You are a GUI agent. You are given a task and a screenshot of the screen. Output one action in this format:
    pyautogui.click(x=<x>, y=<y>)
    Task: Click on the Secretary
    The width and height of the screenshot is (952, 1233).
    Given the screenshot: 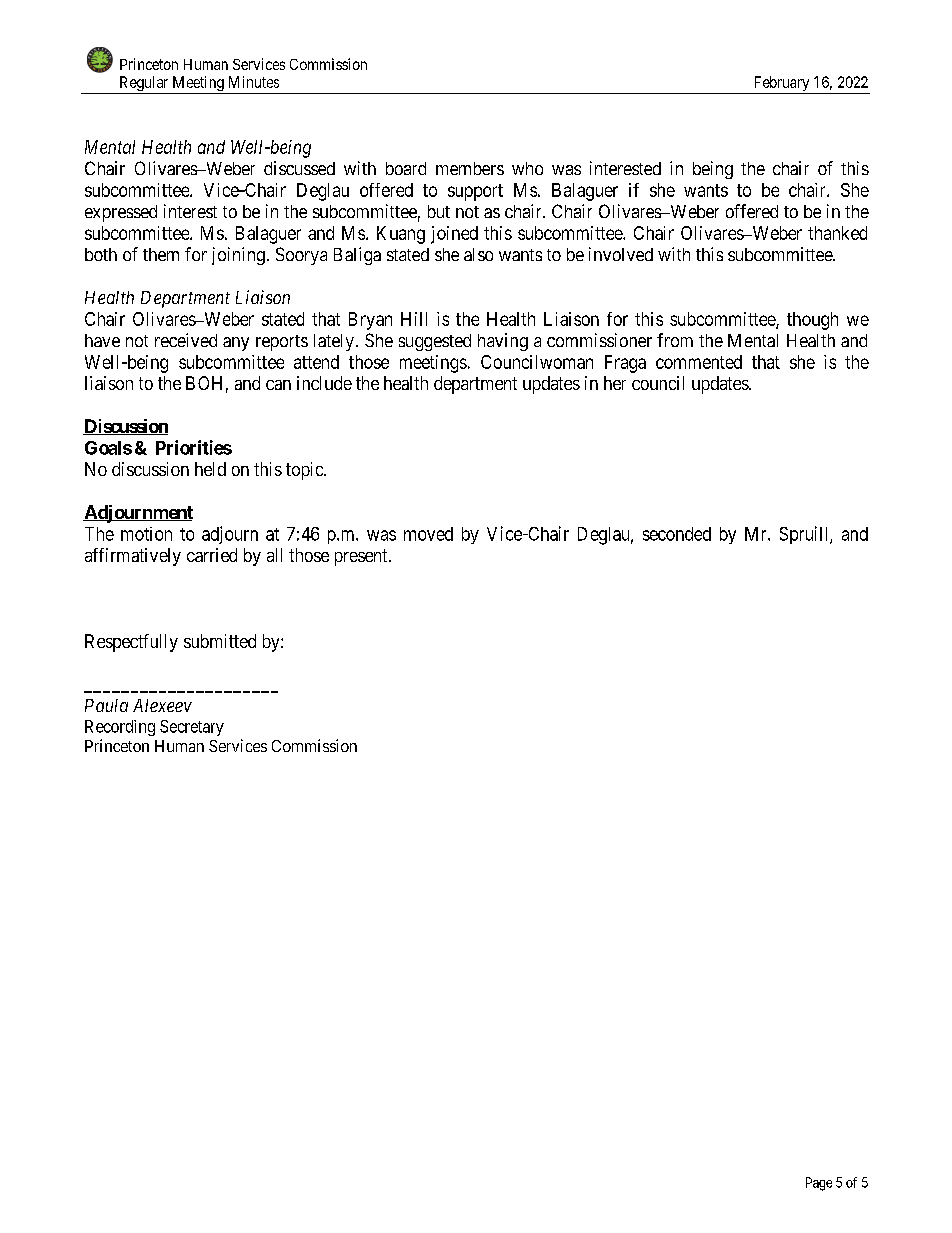 What is the action you would take?
    pyautogui.click(x=192, y=728)
